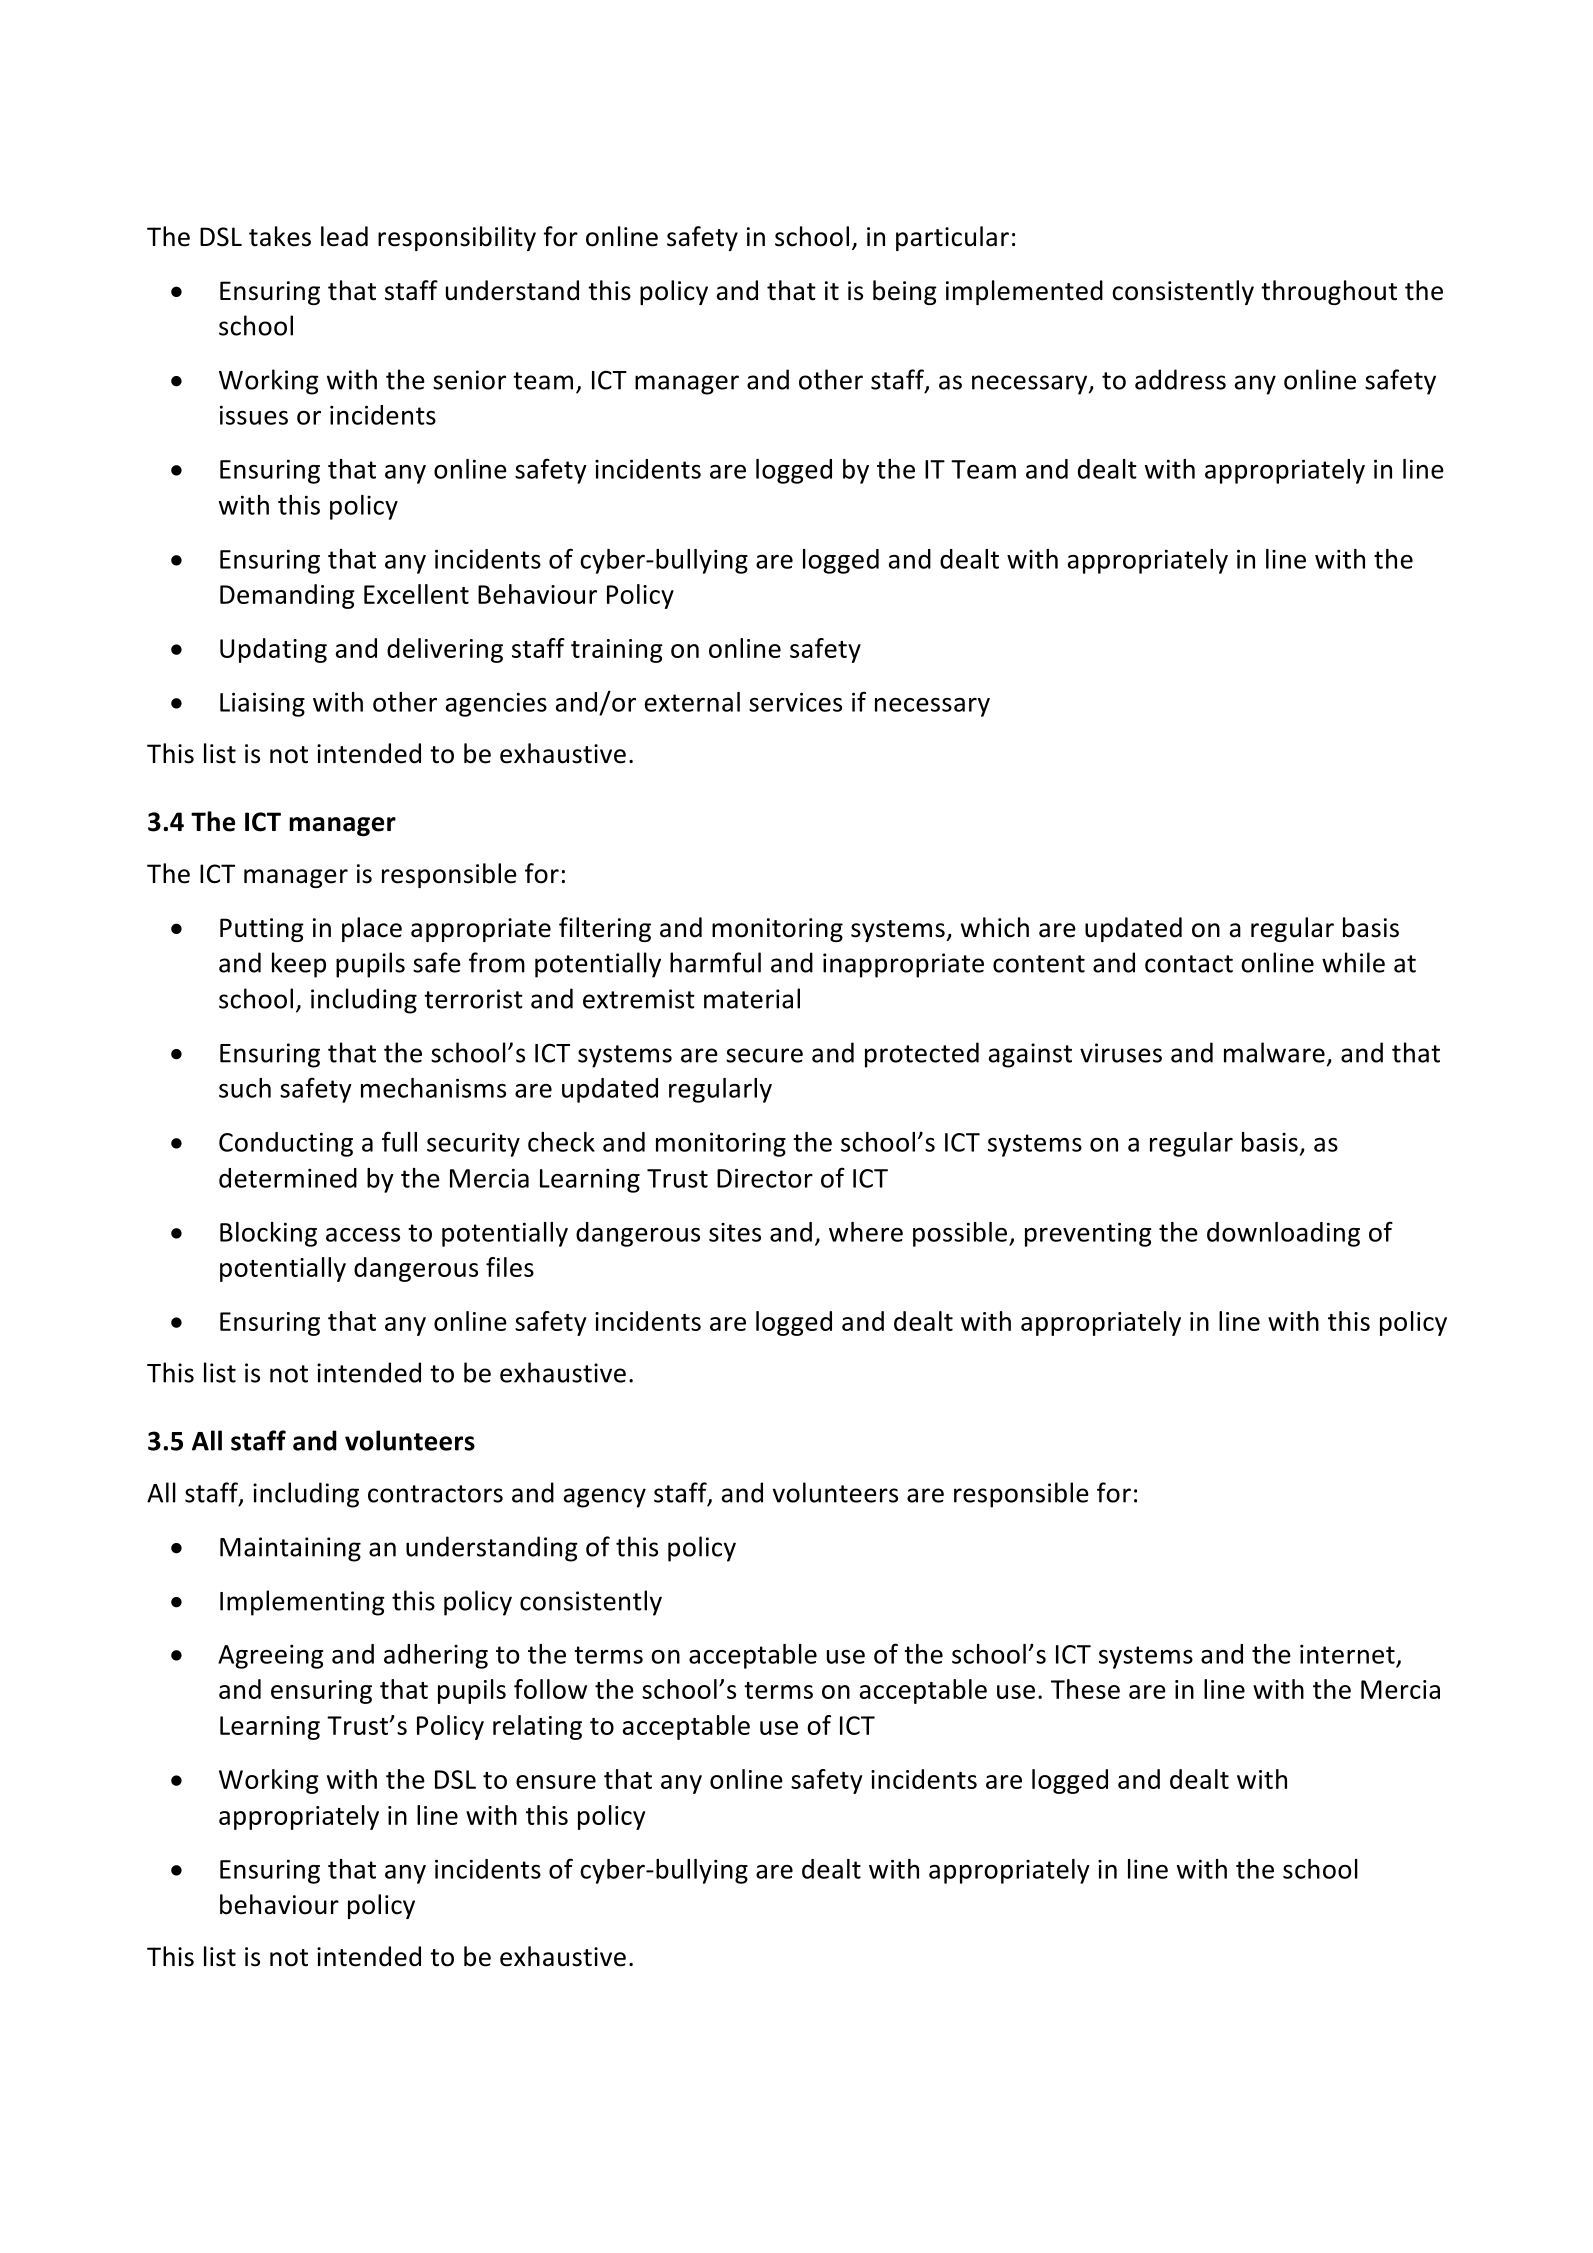 The width and height of the document is (1593, 2253). I want to click on delivering, so click(445, 650).
